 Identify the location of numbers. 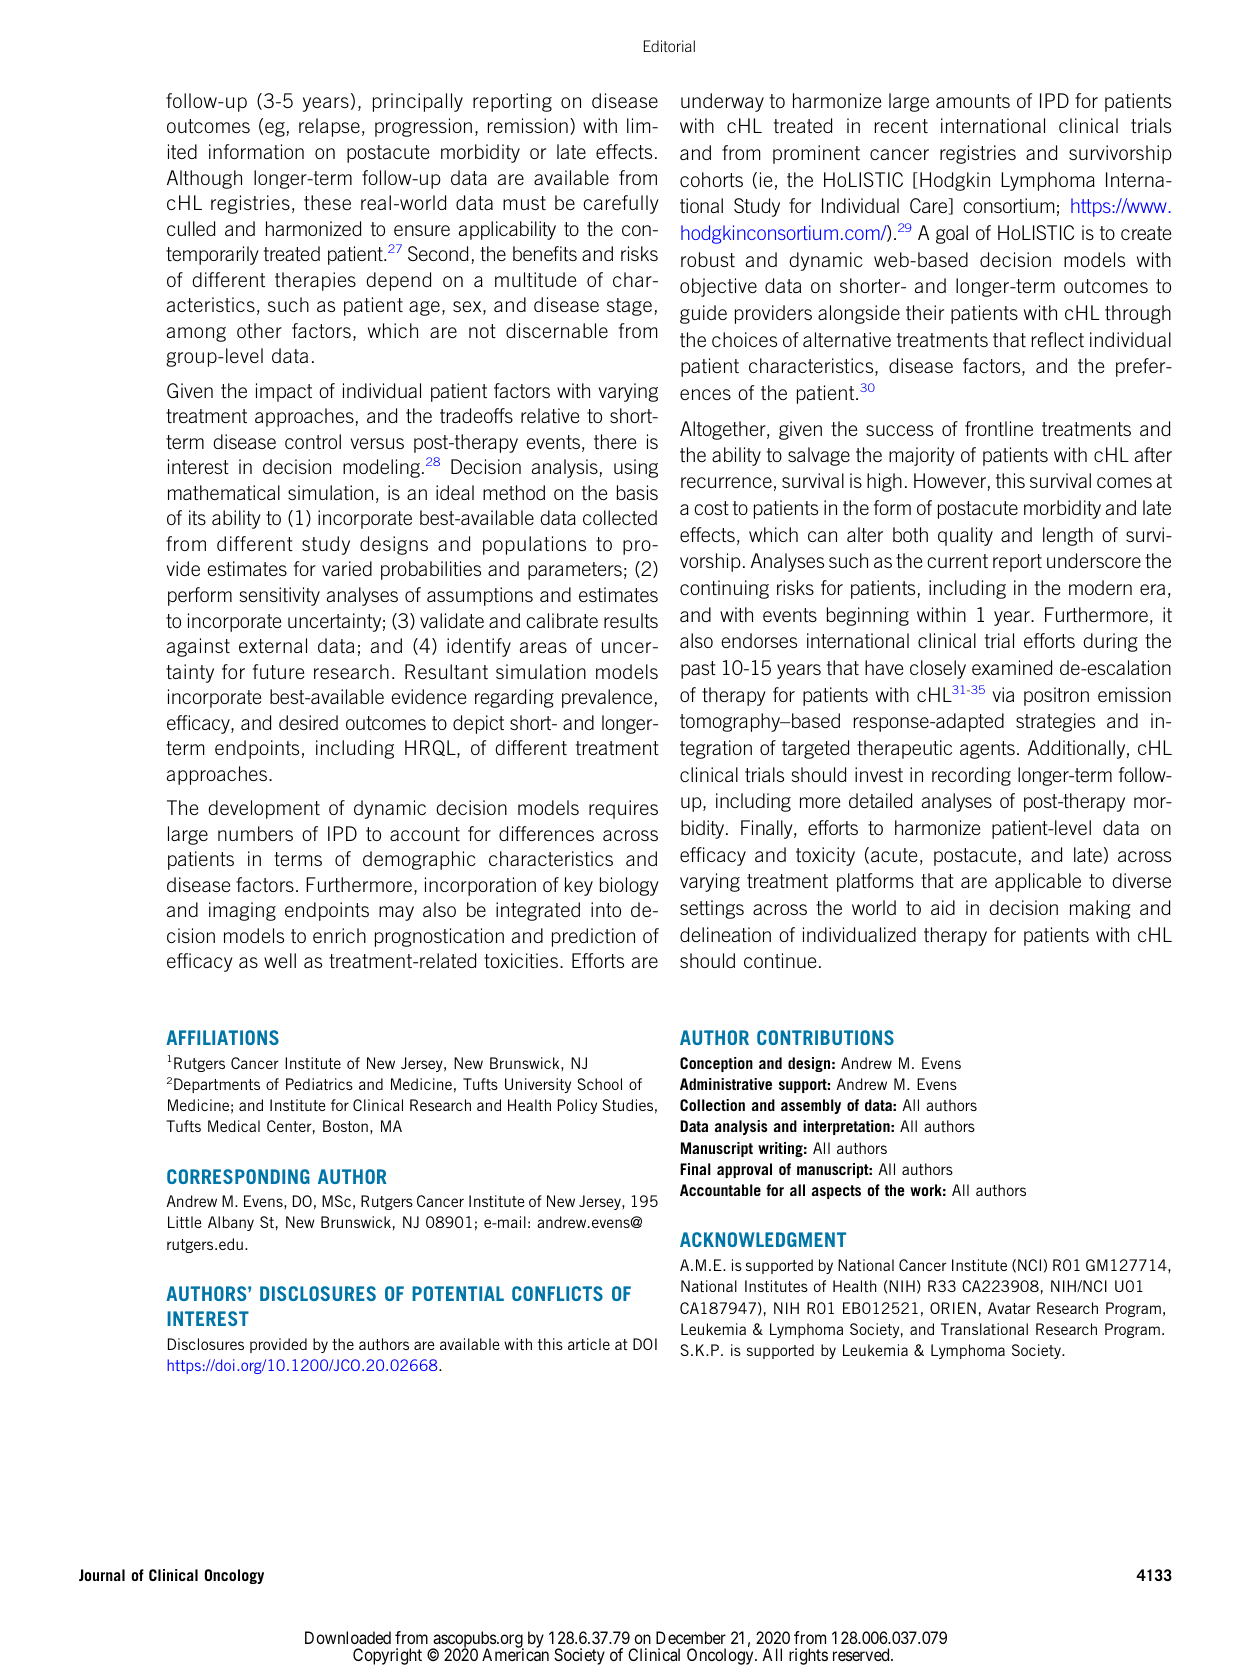
(255, 833).
